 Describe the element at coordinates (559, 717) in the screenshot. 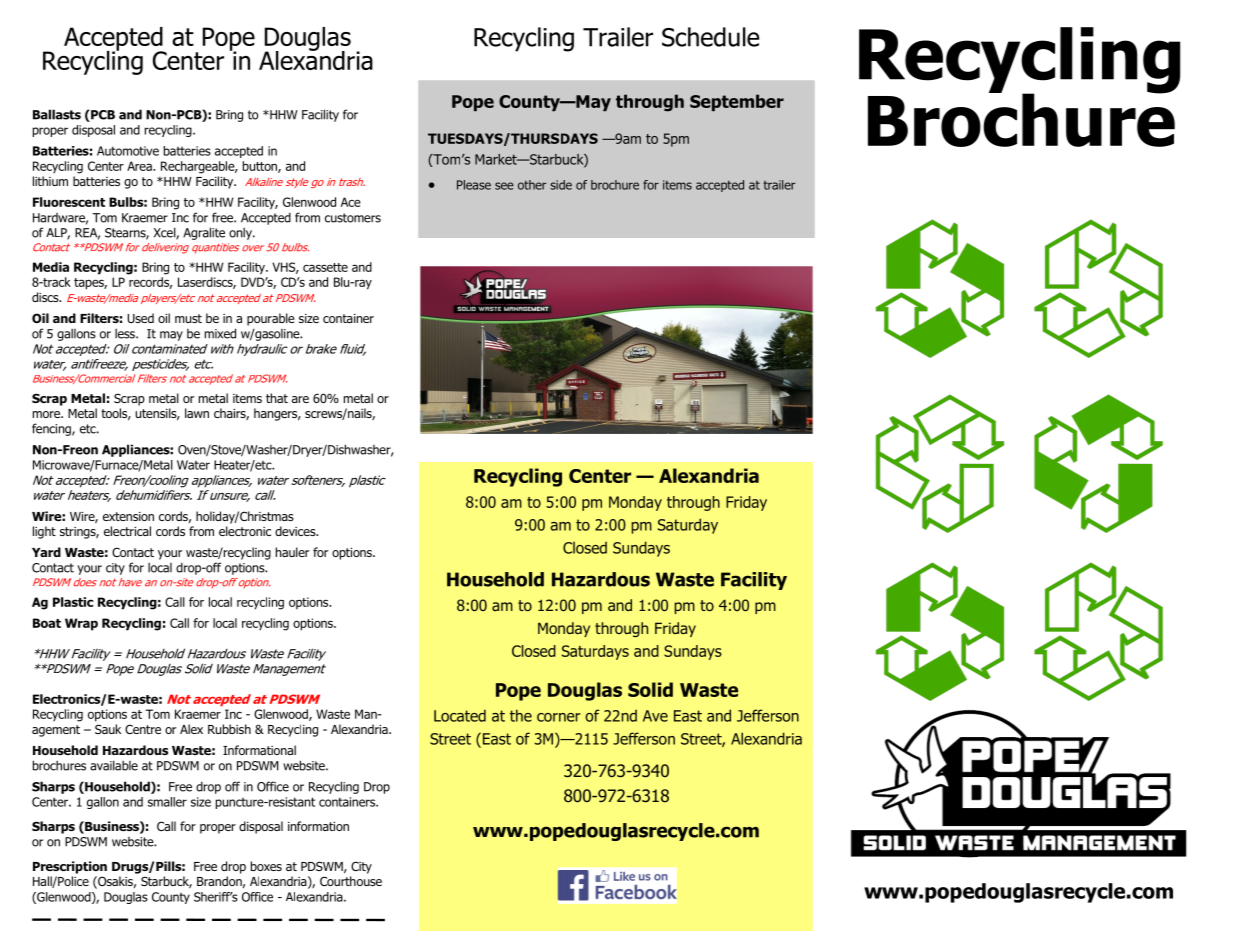

I see `corner` at that location.
